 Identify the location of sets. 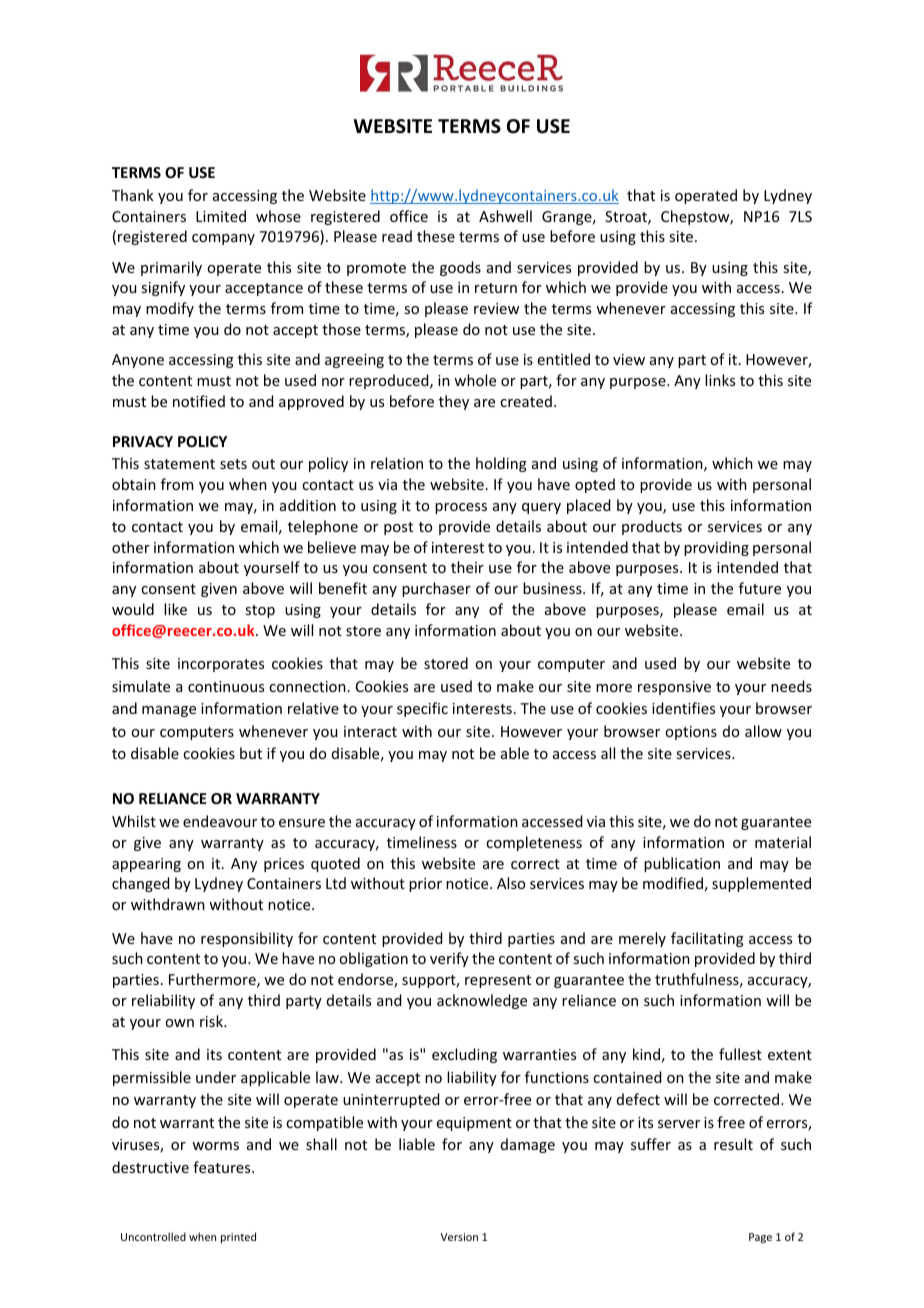
(233, 464).
